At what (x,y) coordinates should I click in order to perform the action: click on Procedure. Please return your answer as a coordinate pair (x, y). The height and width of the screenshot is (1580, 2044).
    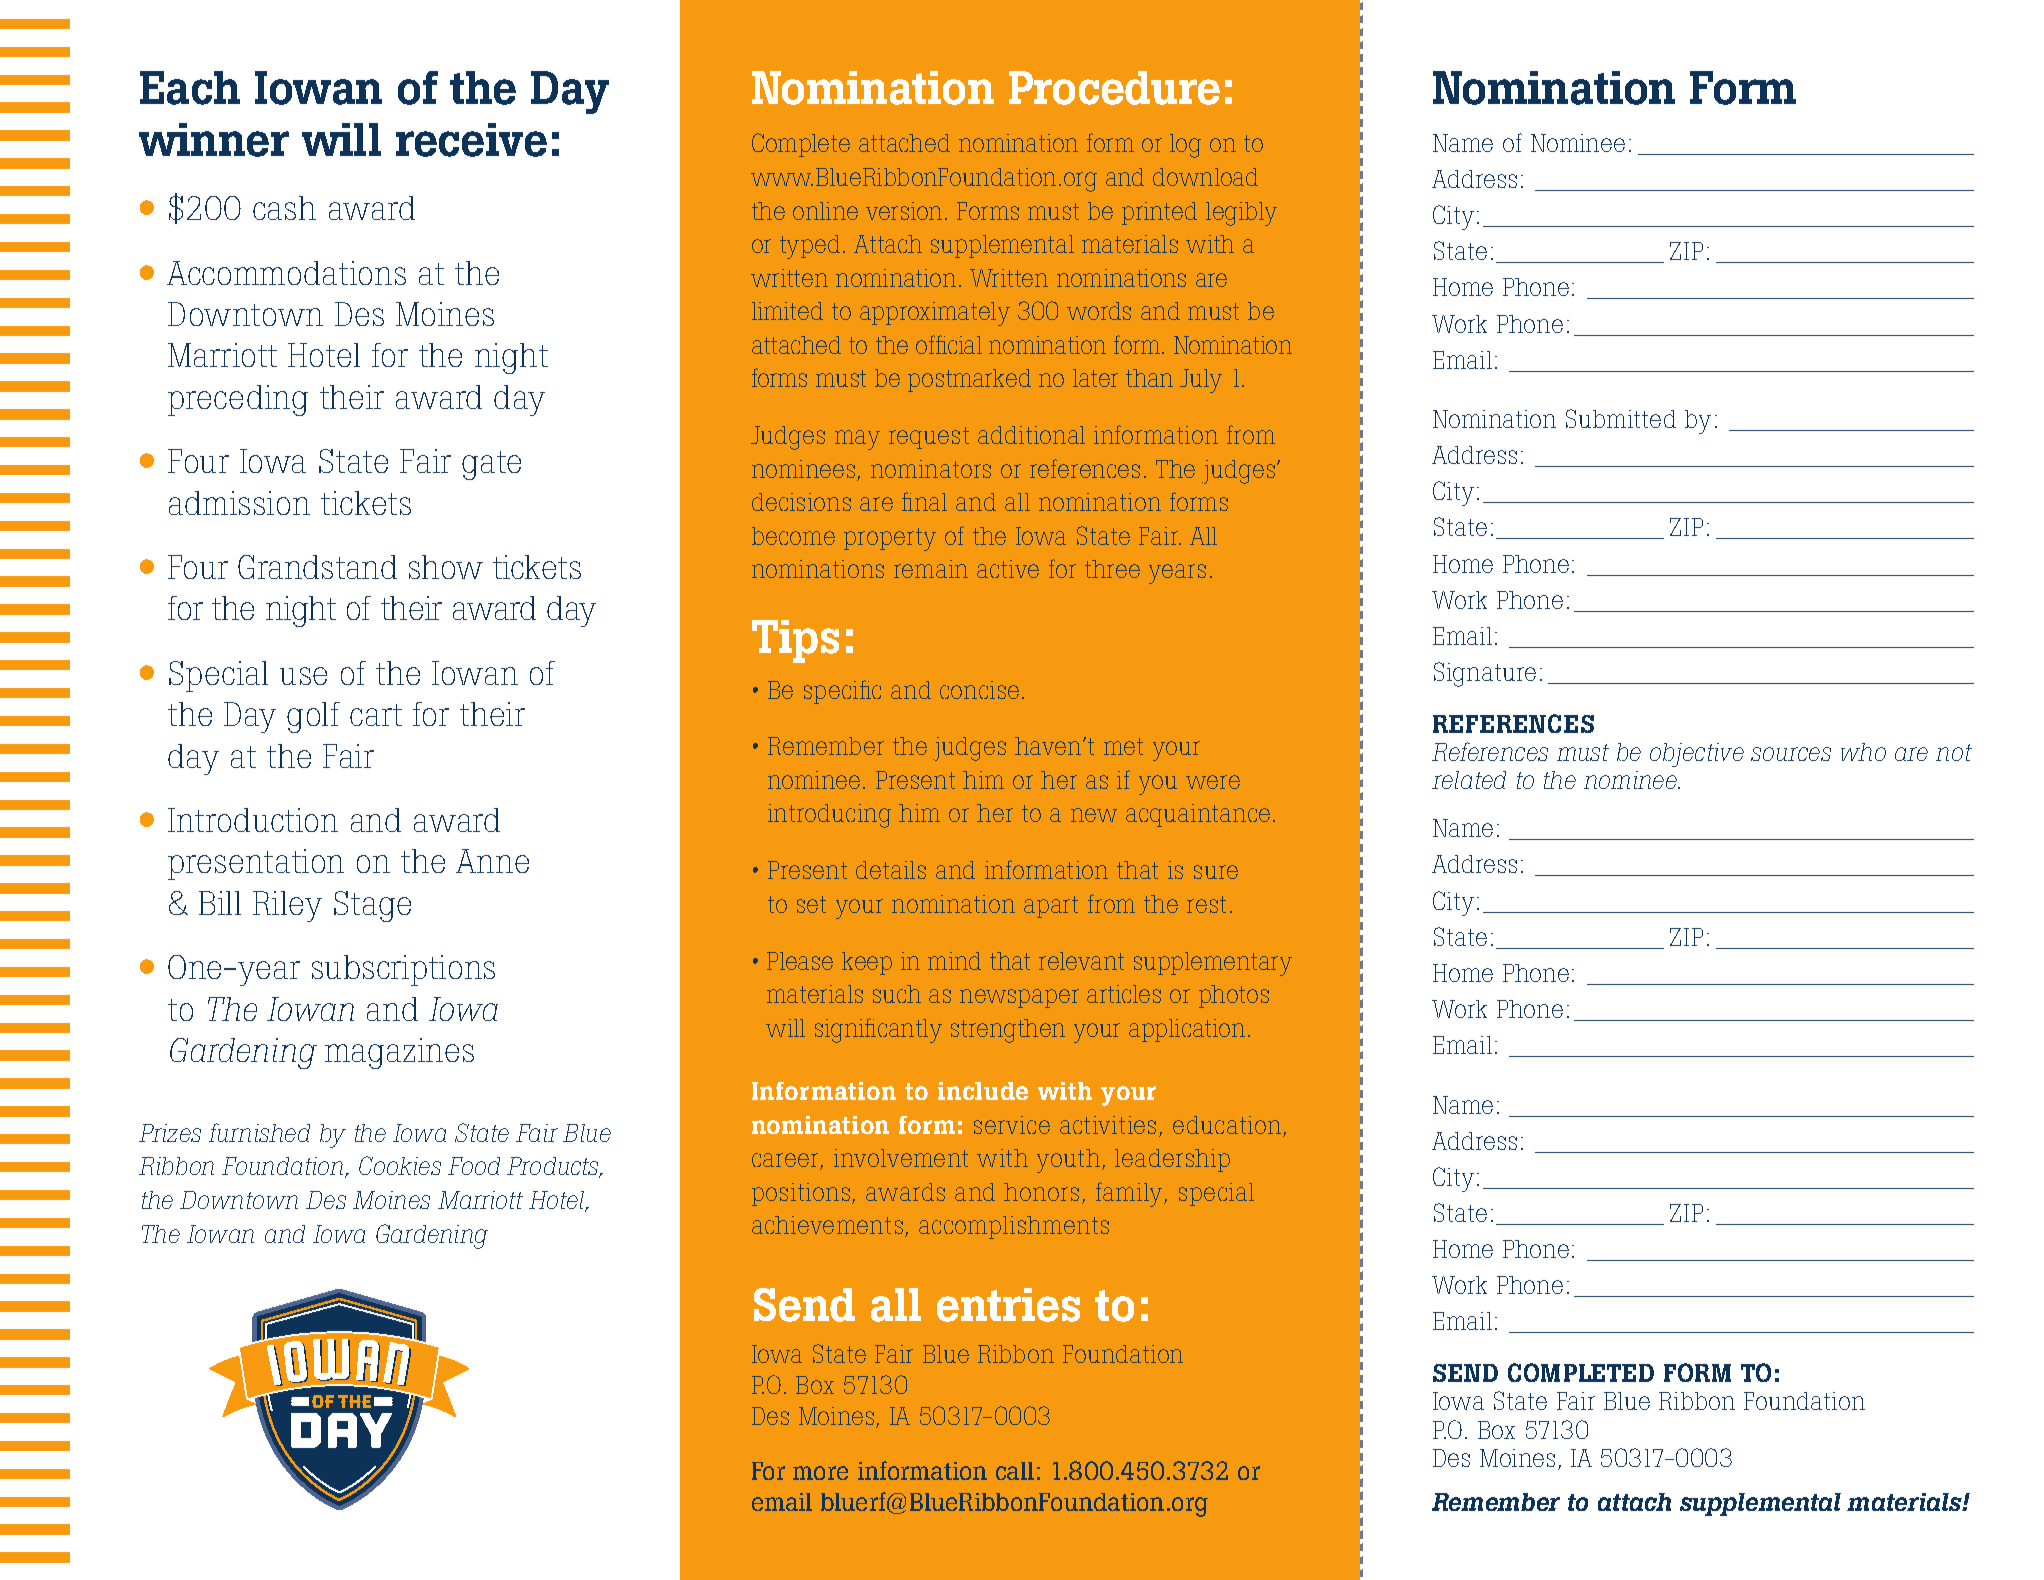
    Looking at the image, I should click on (1114, 88).
